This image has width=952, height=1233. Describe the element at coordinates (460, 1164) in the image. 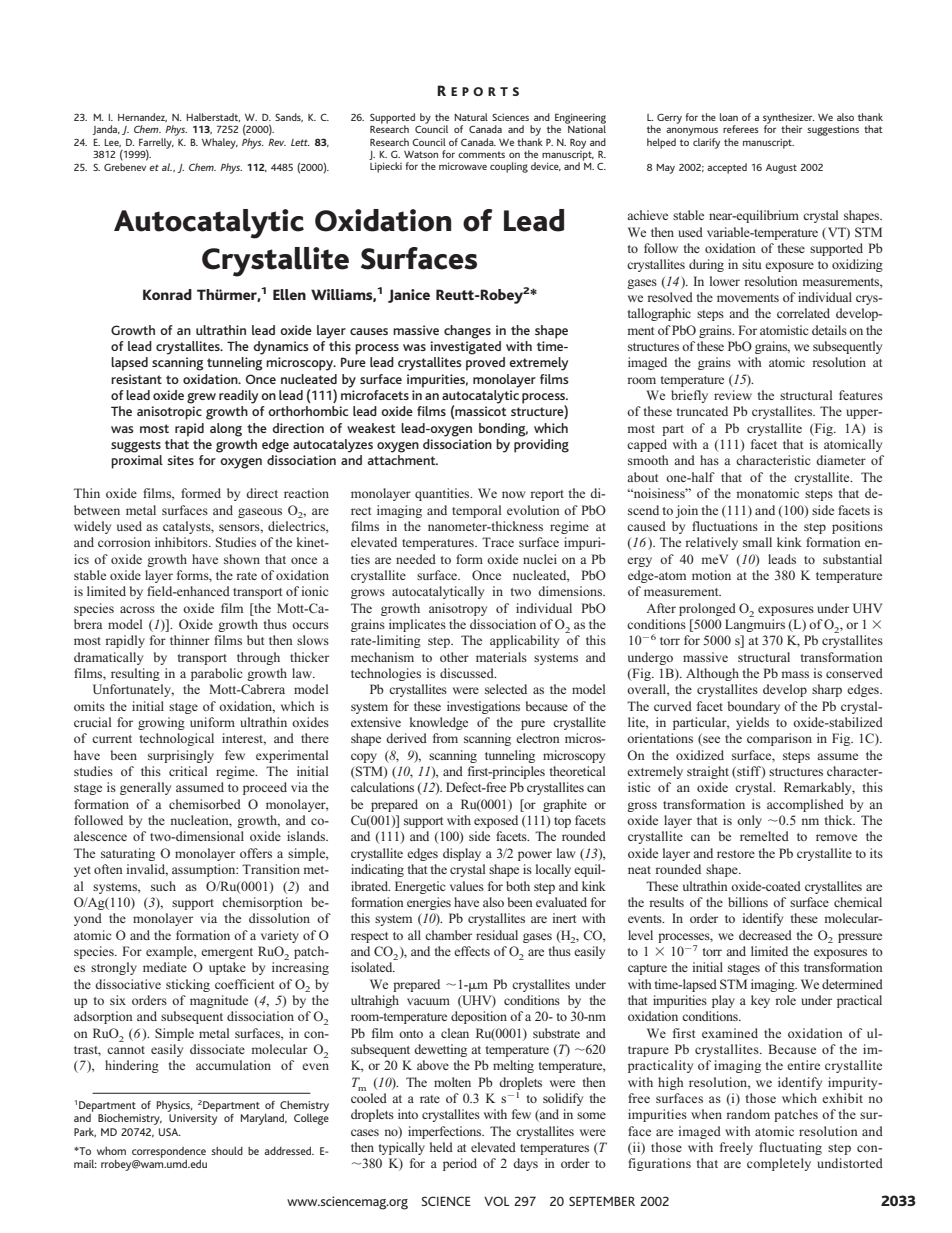

I see `period` at that location.
